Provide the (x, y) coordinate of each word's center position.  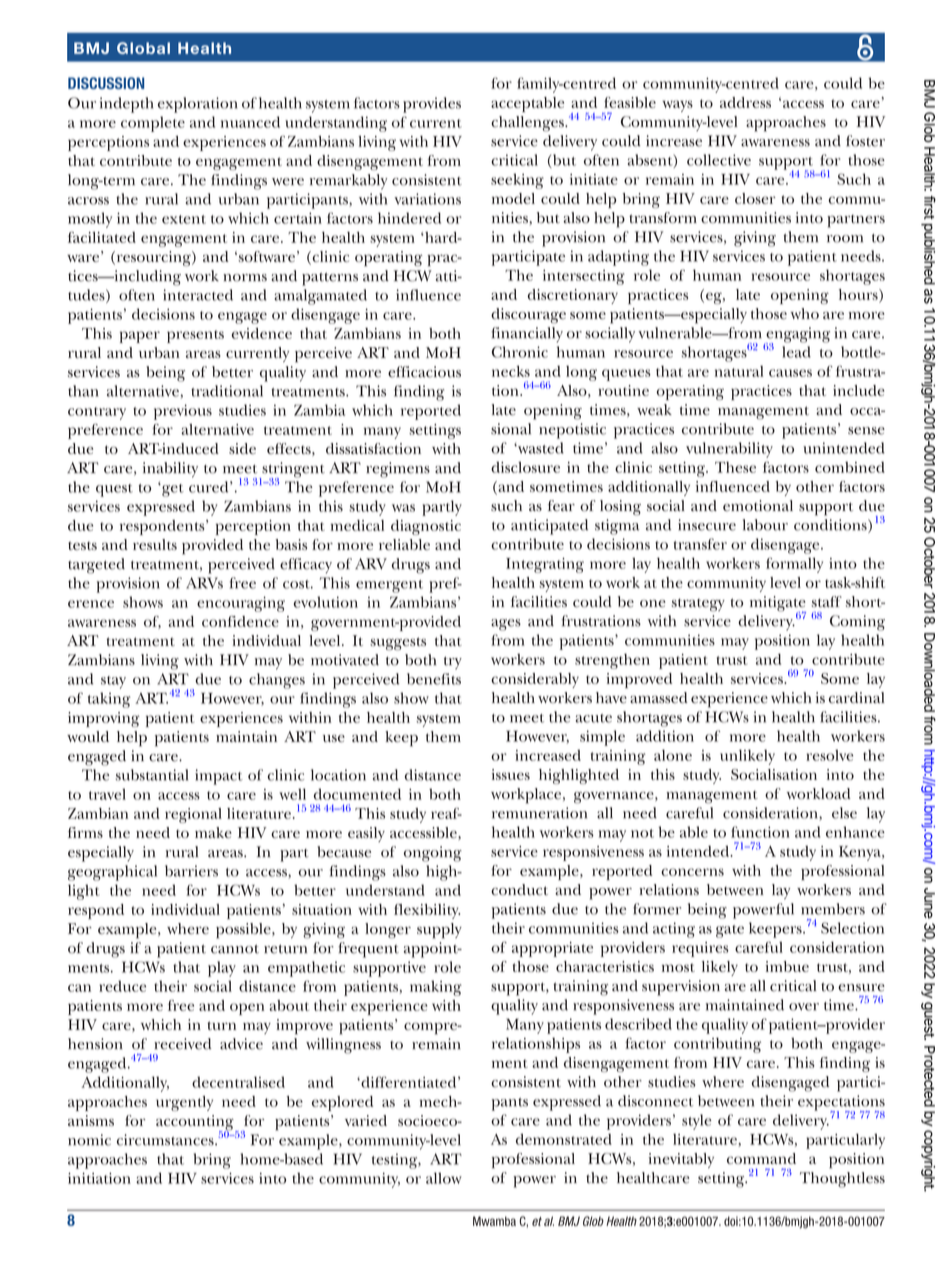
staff (827, 602)
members (833, 909)
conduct (519, 890)
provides (432, 105)
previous (183, 412)
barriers (191, 871)
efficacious (424, 372)
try (453, 663)
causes (790, 373)
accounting (196, 1124)
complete (153, 124)
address (745, 102)
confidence (240, 621)
